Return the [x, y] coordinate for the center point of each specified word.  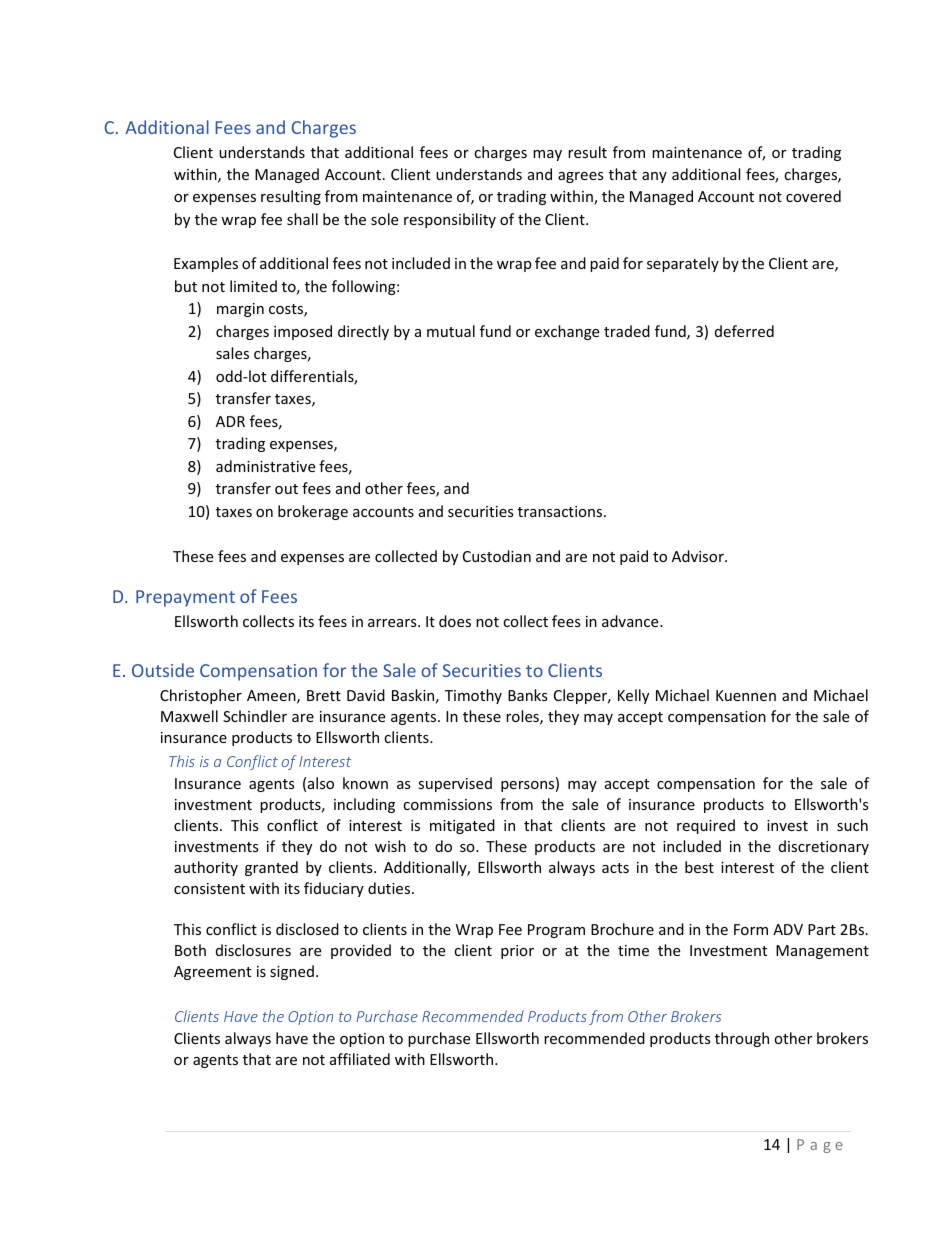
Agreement [212, 973]
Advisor [699, 556]
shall [302, 219]
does [455, 621]
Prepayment [185, 598]
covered [813, 196]
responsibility [450, 220]
